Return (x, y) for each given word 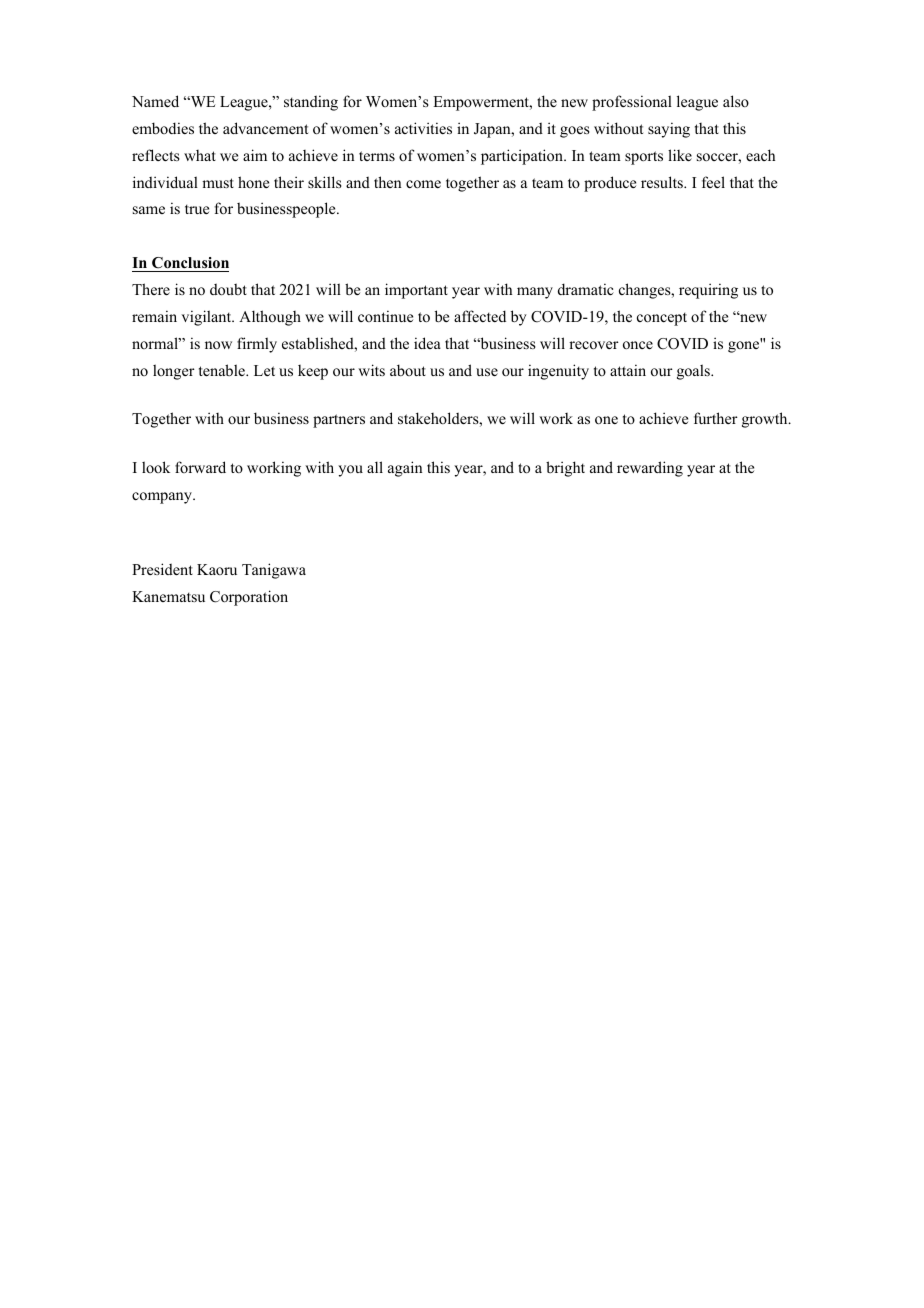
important (416, 291)
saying (669, 130)
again (405, 469)
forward (200, 467)
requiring (708, 291)
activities (423, 128)
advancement (265, 128)
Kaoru (217, 569)
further (716, 418)
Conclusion (190, 263)
